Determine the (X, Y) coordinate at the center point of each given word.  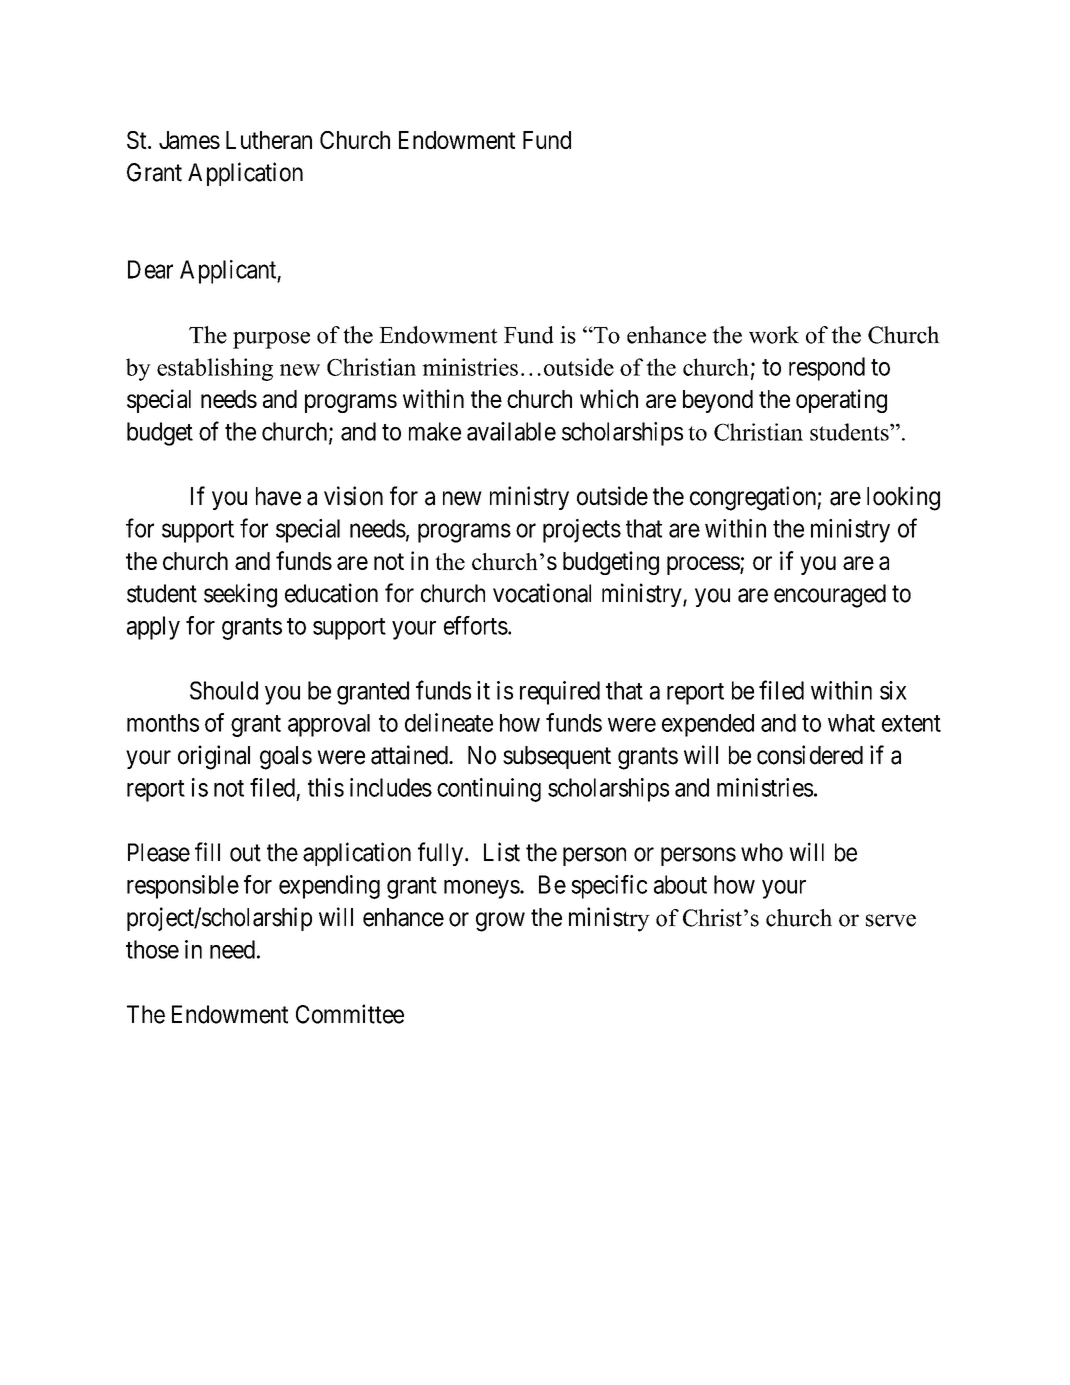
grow (500, 922)
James (189, 140)
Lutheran (269, 140)
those (152, 949)
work (774, 335)
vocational (542, 593)
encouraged (830, 596)
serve (891, 920)
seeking (240, 595)
